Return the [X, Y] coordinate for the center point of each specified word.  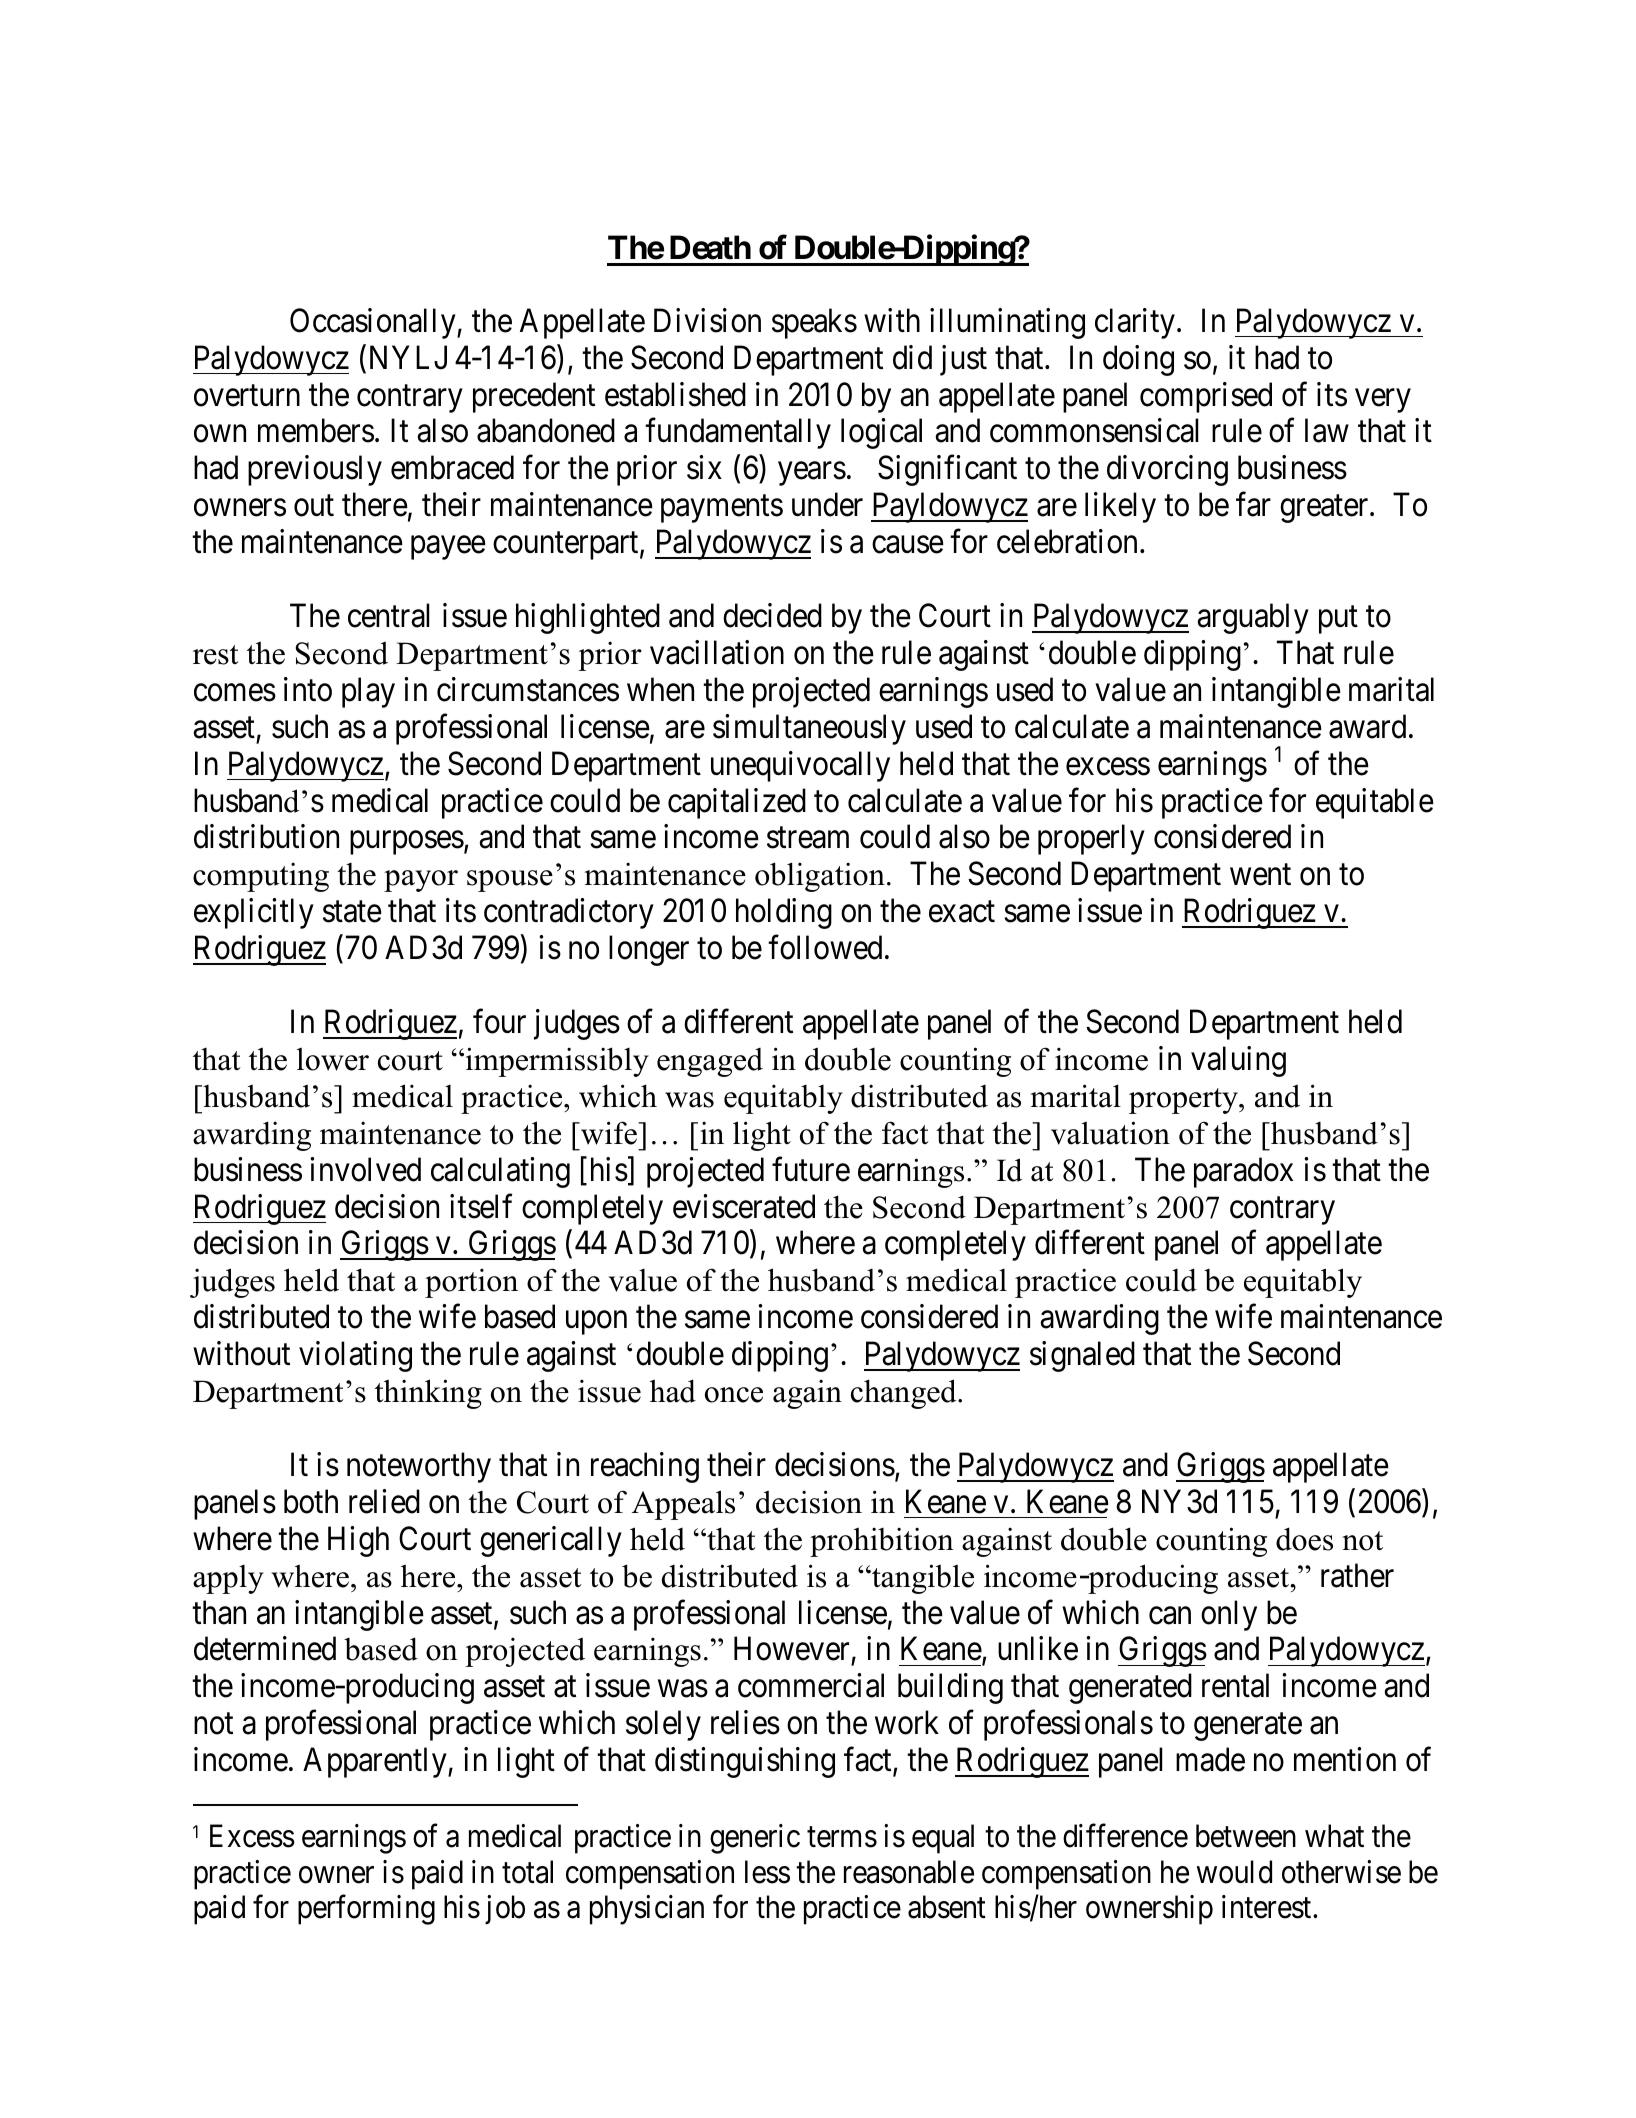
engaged [710, 1062]
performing [366, 1910]
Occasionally [374, 323]
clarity [1135, 323]
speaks [814, 323]
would [1234, 1872]
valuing [1238, 1061]
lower [333, 1059]
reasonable [909, 1872]
